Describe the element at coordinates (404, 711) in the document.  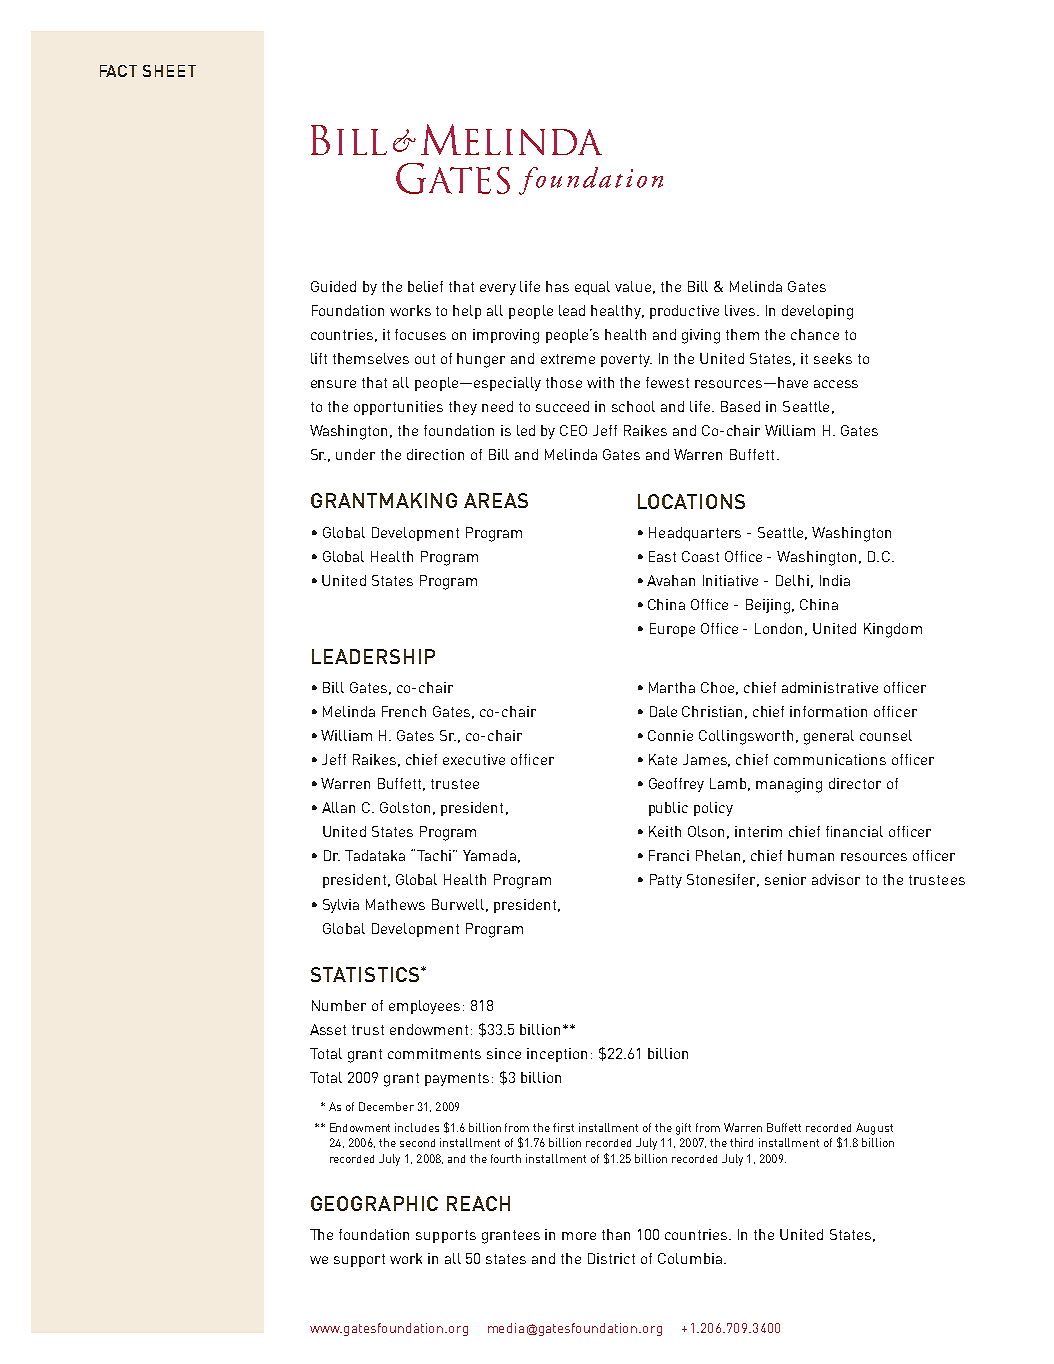
I see `French` at that location.
